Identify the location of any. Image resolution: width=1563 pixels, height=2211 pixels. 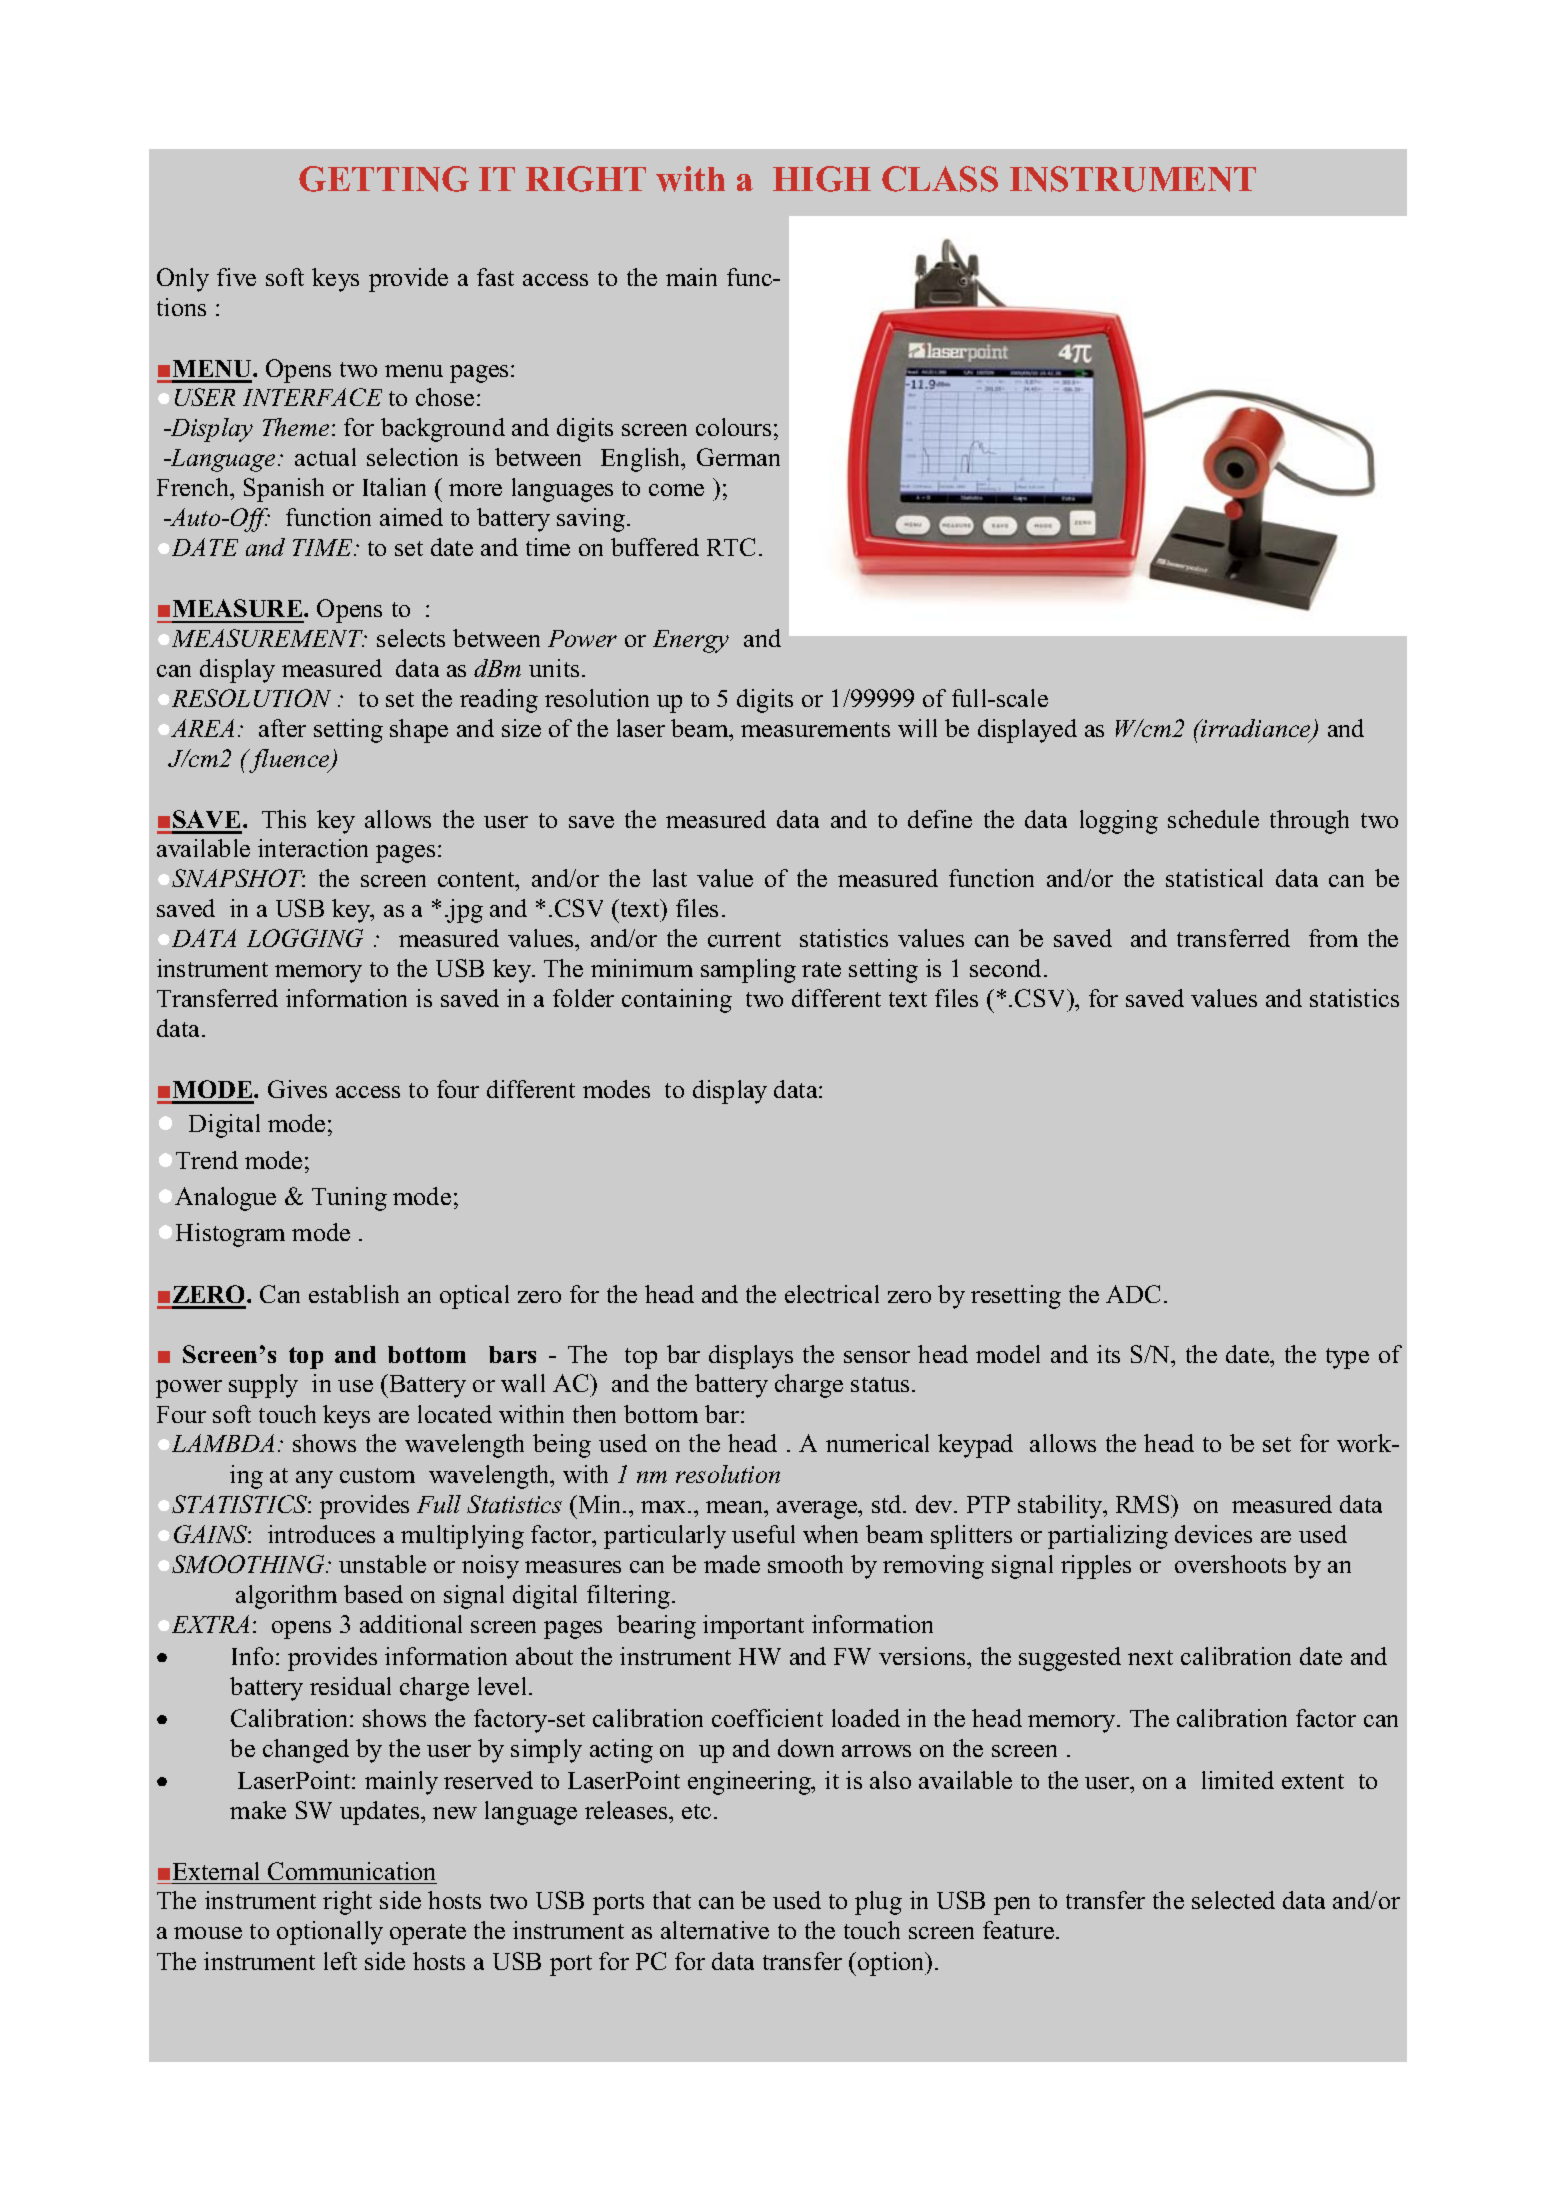
(314, 1480).
